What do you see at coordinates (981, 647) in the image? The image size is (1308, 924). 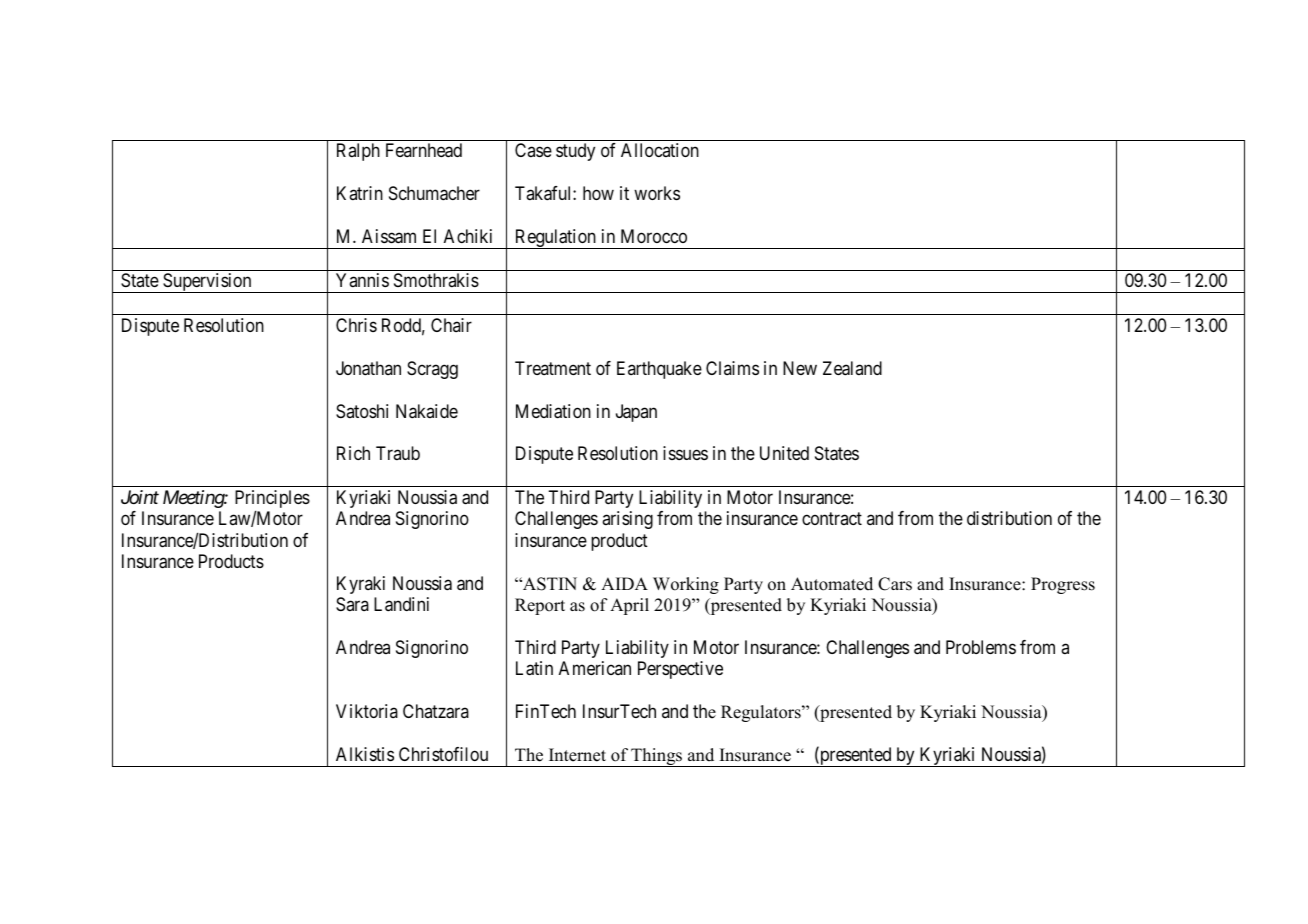 I see `Problems` at bounding box center [981, 647].
